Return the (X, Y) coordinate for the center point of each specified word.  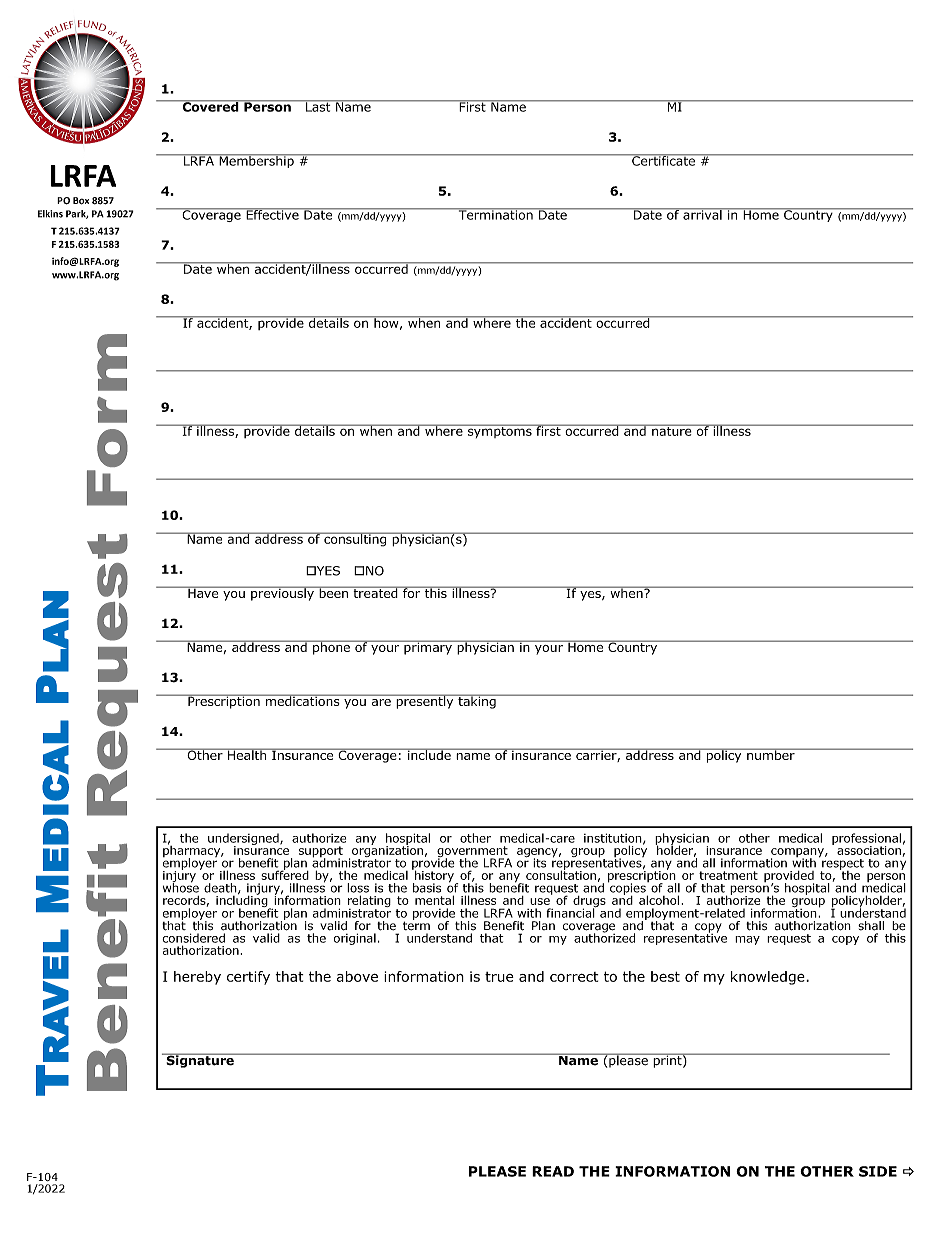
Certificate (663, 160)
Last (318, 106)
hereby (197, 978)
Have (203, 592)
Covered (210, 106)
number (771, 754)
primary (428, 647)
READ (553, 1171)
